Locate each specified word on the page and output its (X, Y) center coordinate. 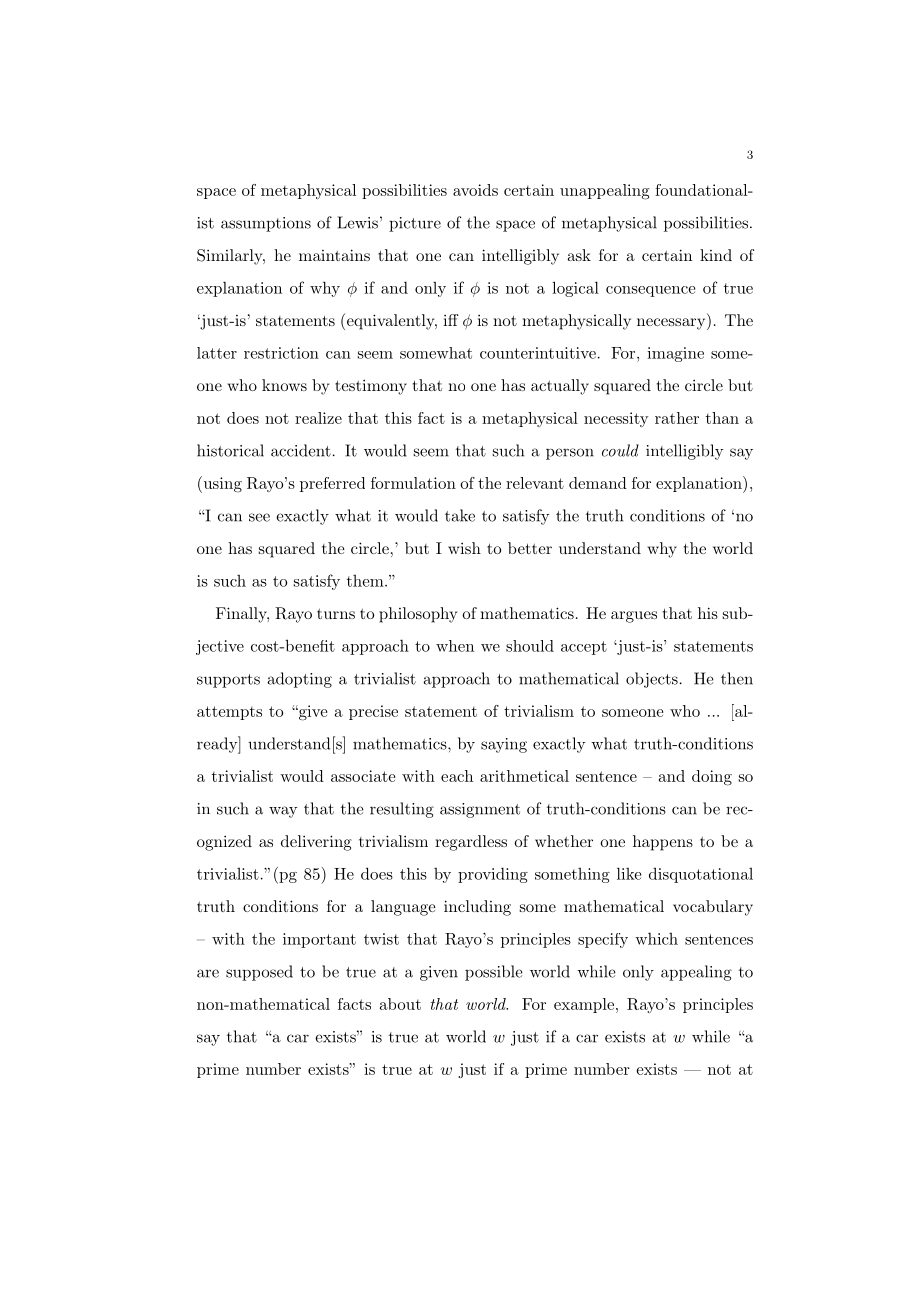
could (620, 450)
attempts (229, 713)
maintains (334, 255)
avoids (475, 190)
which (656, 939)
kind (716, 255)
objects (652, 680)
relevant (535, 483)
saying (504, 745)
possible (494, 973)
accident (301, 450)
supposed (259, 973)
